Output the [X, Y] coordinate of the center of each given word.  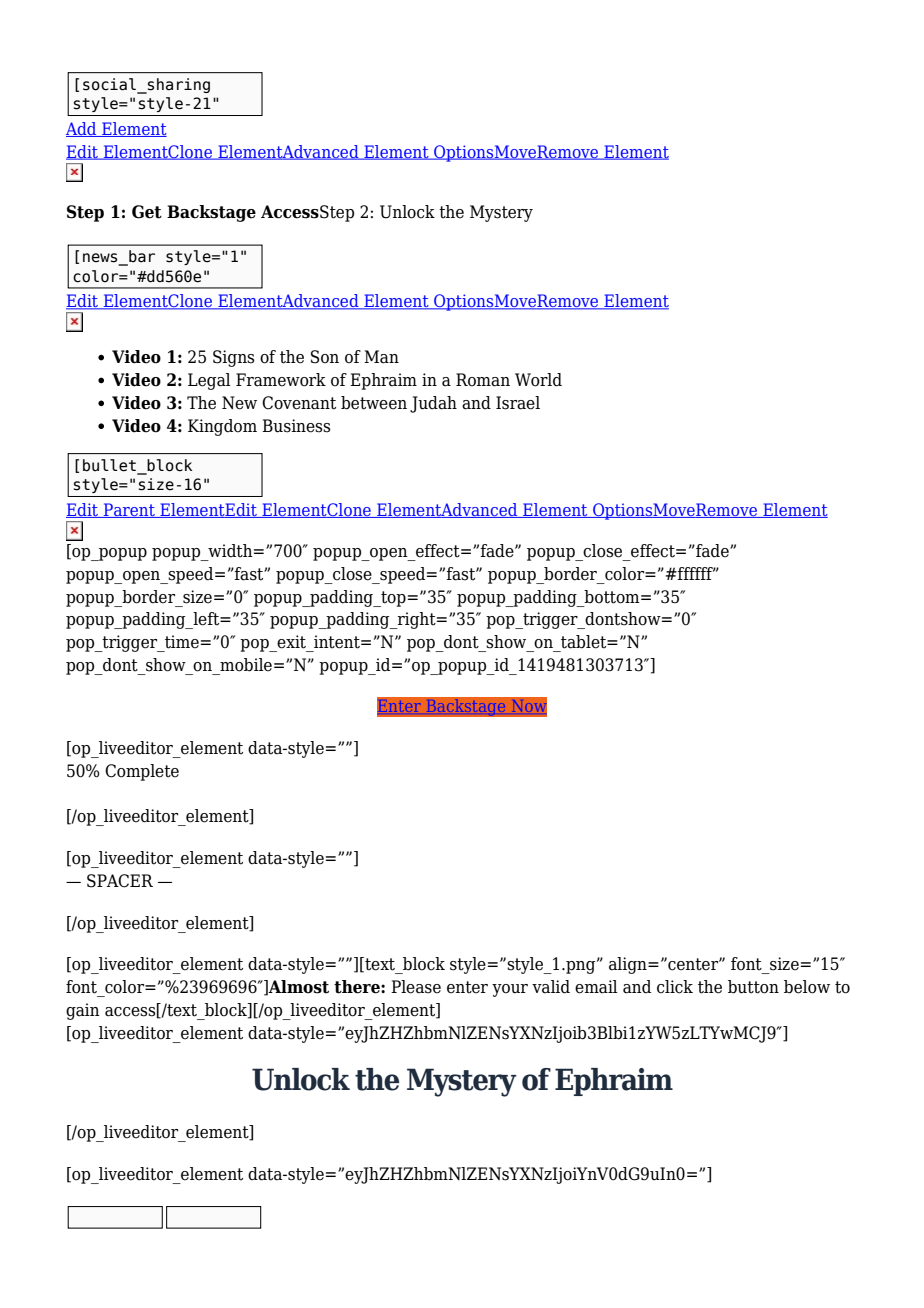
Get [147, 212]
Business [296, 426]
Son [325, 357]
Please [416, 987]
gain [83, 1011]
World [538, 380]
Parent [129, 510]
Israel [518, 403]
